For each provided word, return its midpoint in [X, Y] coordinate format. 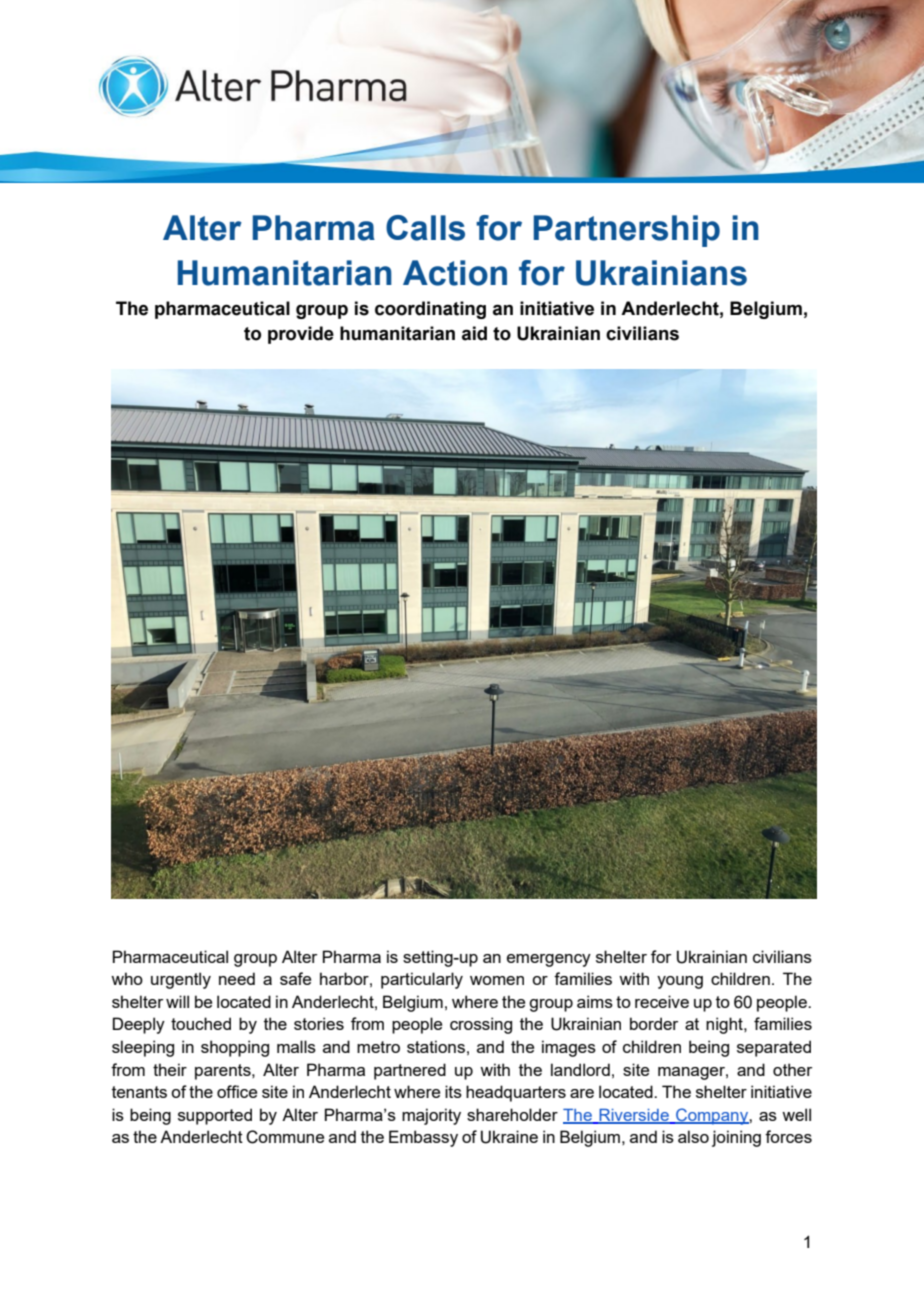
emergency [549, 960]
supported [215, 1116]
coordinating [430, 310]
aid [474, 333]
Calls [425, 228]
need [237, 978]
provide [301, 335]
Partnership [627, 231]
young [680, 982]
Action [455, 273]
